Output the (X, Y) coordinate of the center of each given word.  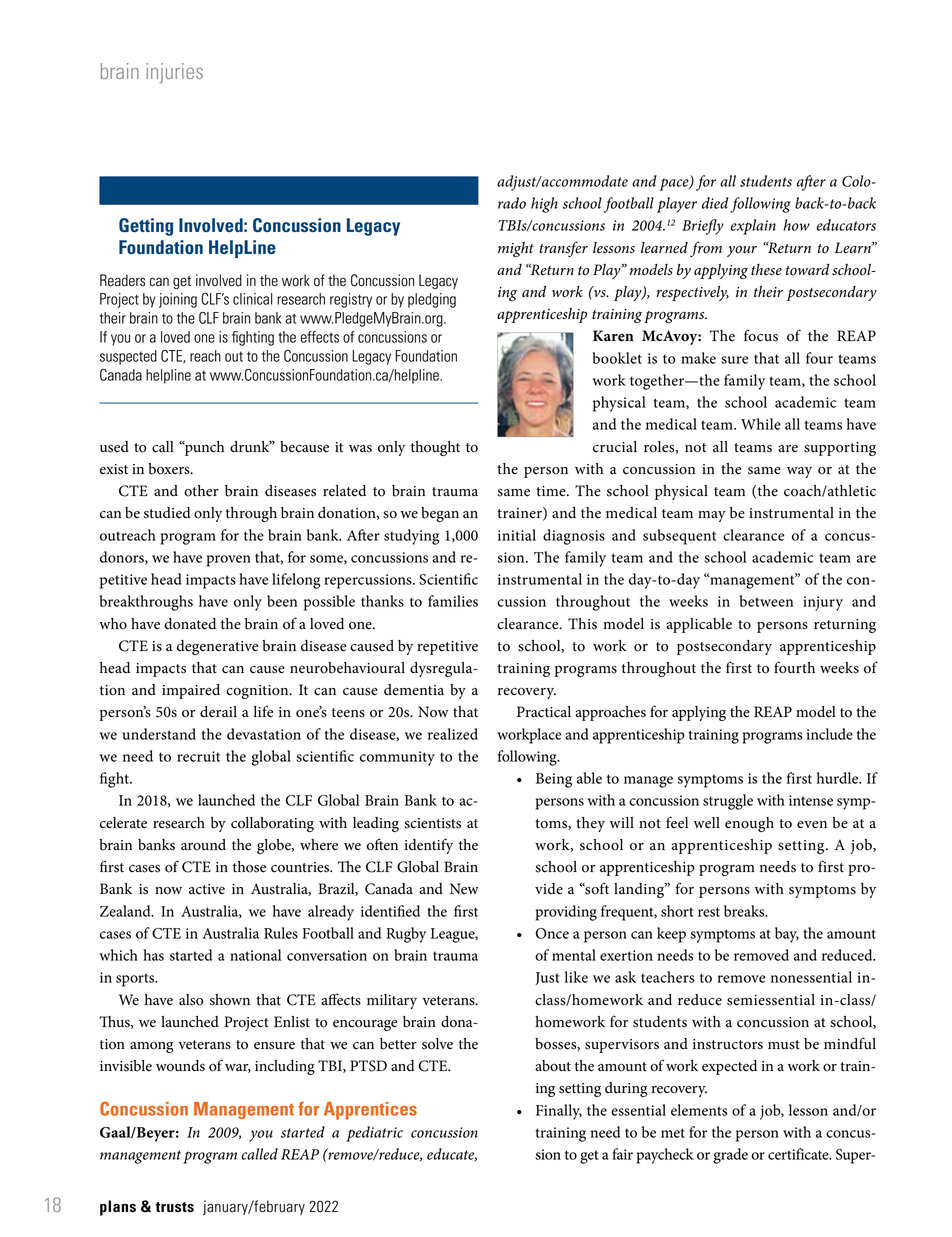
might (516, 249)
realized (453, 734)
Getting (146, 227)
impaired (191, 691)
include (829, 734)
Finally (559, 1112)
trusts (174, 1207)
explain (753, 227)
